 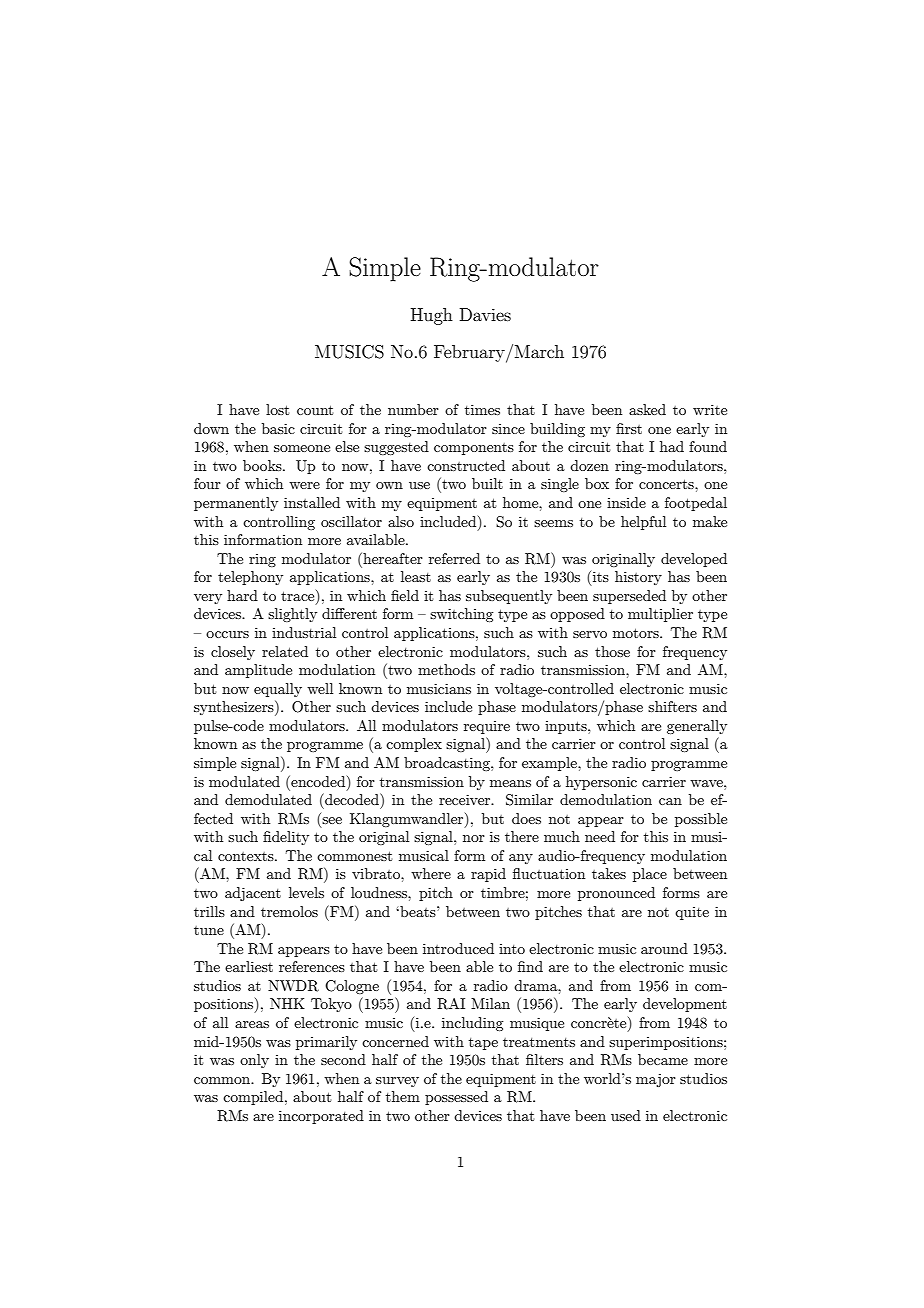 What do you see at coordinates (456, 1098) in the screenshot?
I see `possessed` at bounding box center [456, 1098].
